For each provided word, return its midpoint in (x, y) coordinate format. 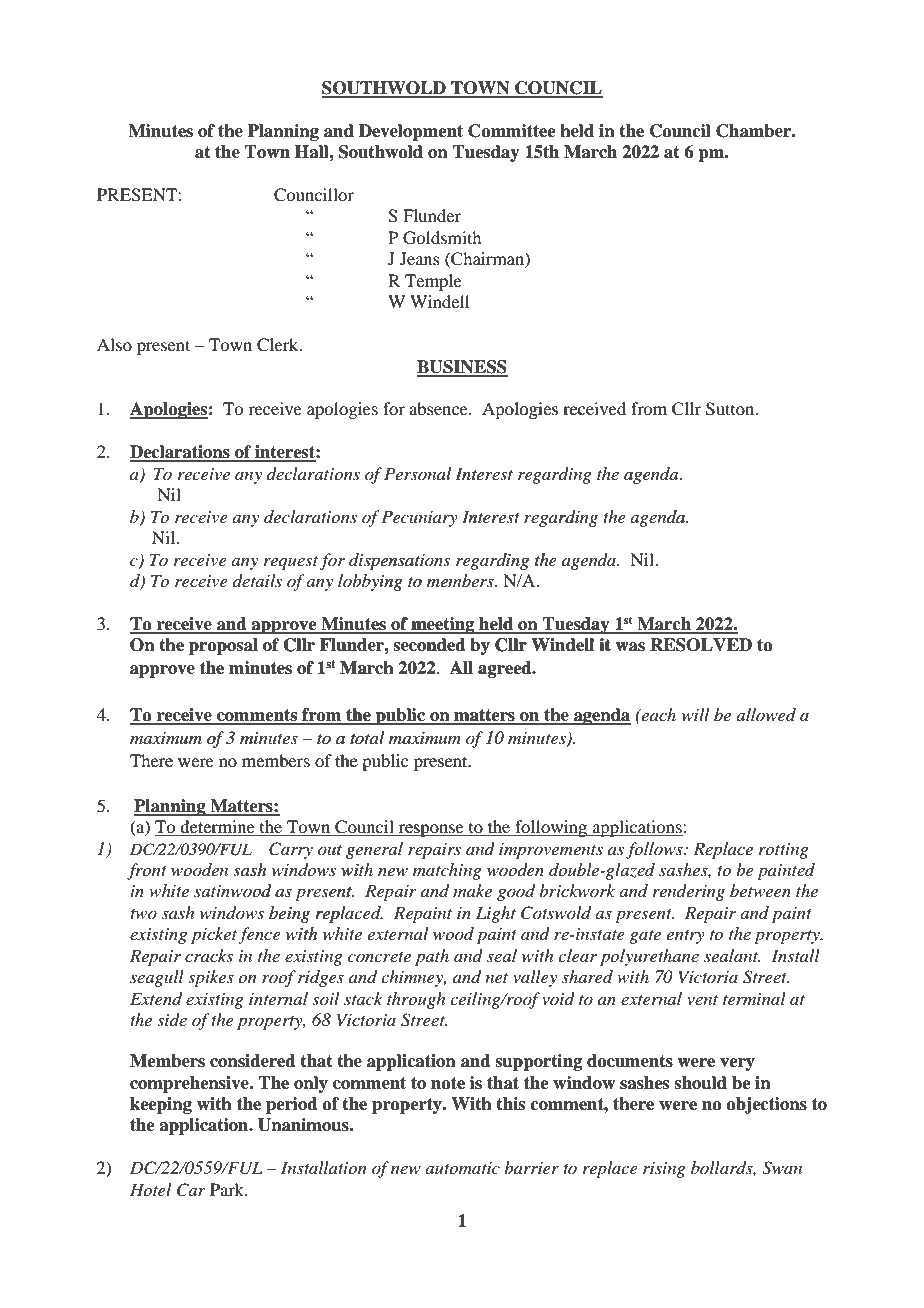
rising (664, 1170)
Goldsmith (442, 238)
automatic (462, 1168)
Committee (512, 131)
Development (411, 132)
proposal (223, 646)
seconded (429, 645)
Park (228, 1189)
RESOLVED (701, 645)
